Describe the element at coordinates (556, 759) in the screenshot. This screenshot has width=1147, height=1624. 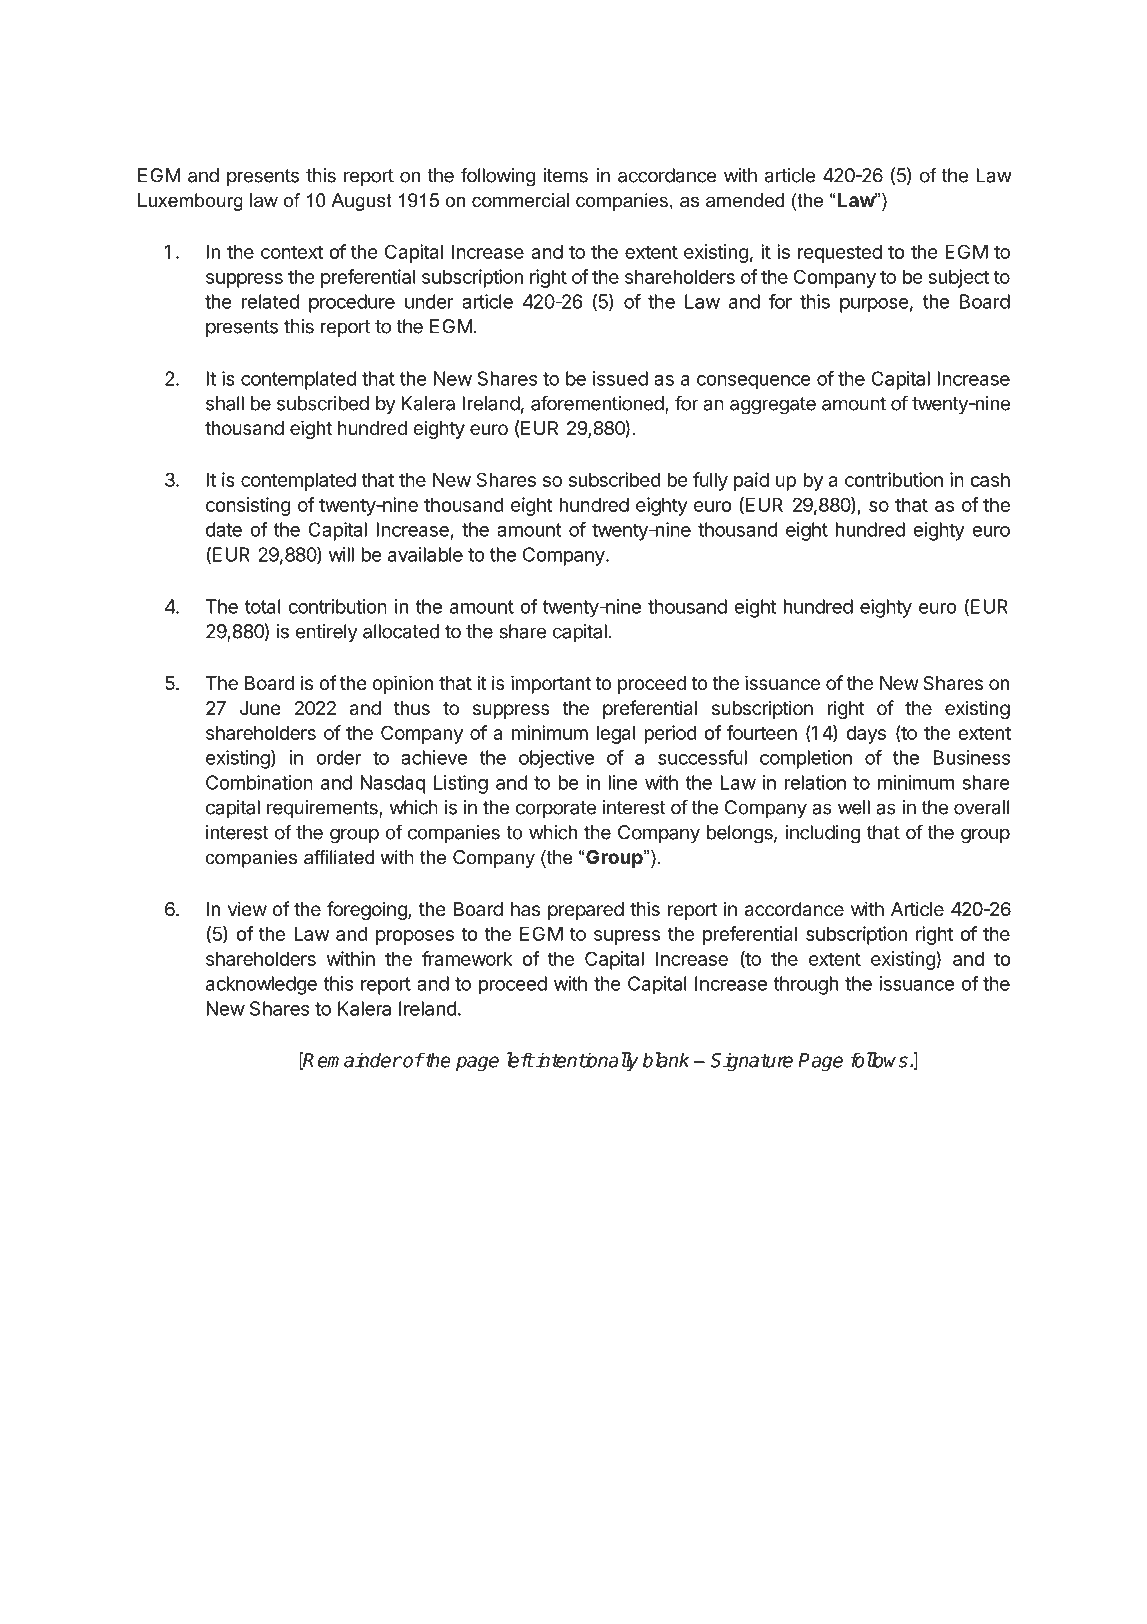
I see `objective` at that location.
